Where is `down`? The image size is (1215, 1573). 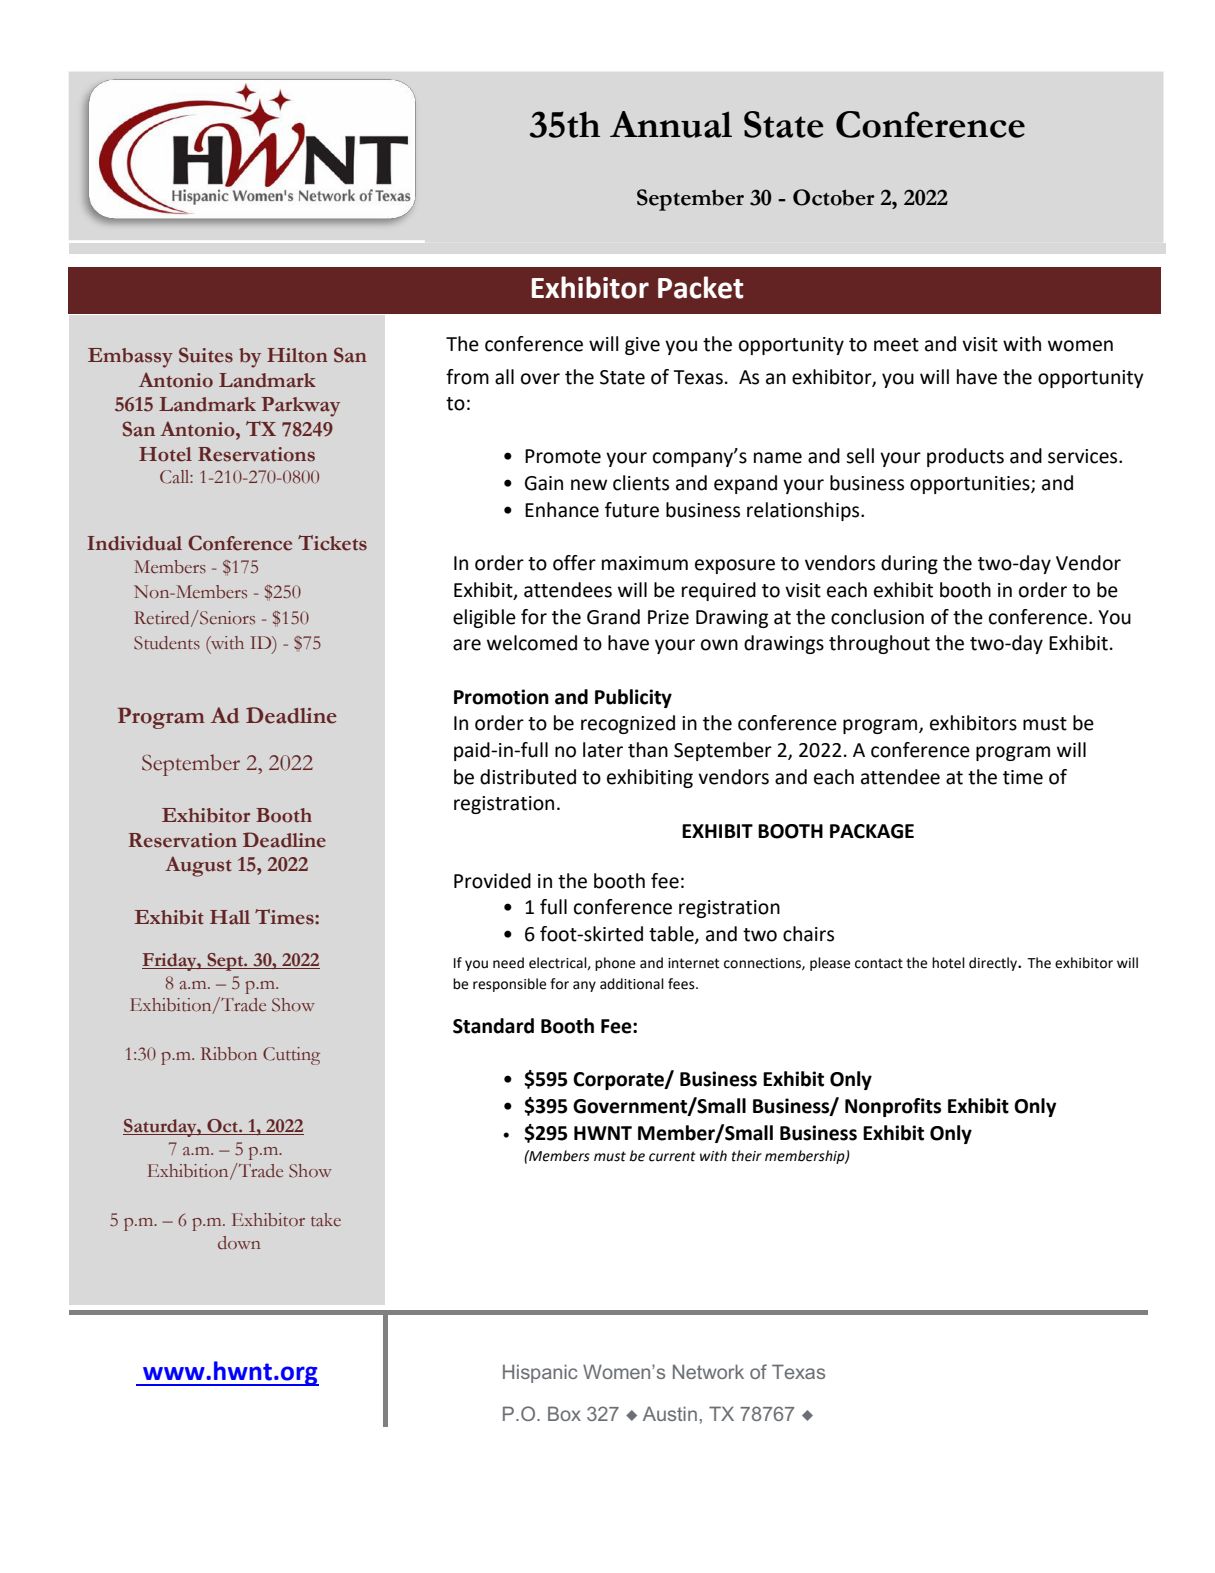 down is located at coordinates (239, 1243).
